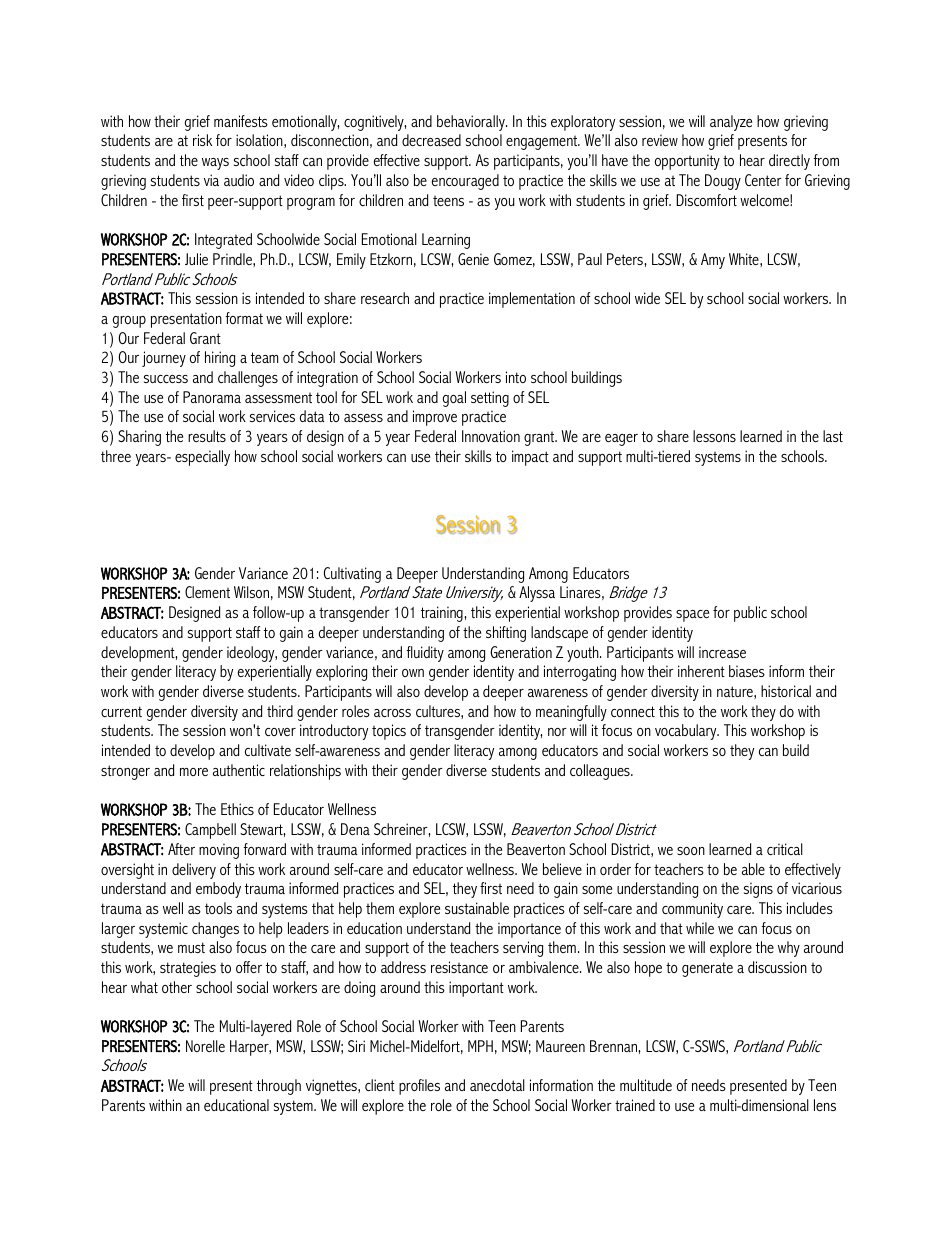 The width and height of the screenshot is (952, 1233). What do you see at coordinates (220, 359) in the screenshot?
I see `hiring` at bounding box center [220, 359].
